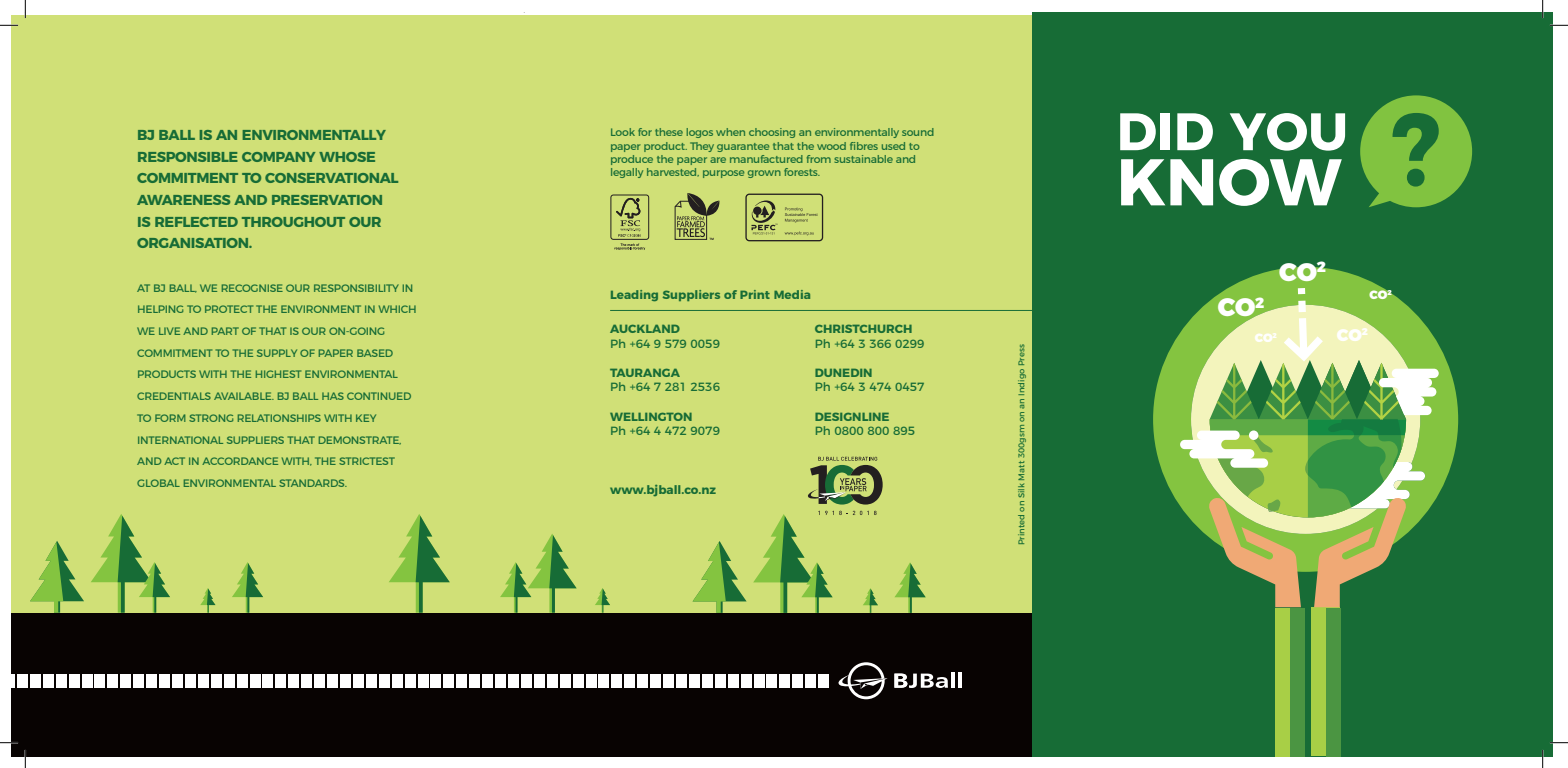 Image resolution: width=1568 pixels, height=768 pixels. Describe the element at coordinates (792, 294) in the screenshot. I see `Media` at that location.
